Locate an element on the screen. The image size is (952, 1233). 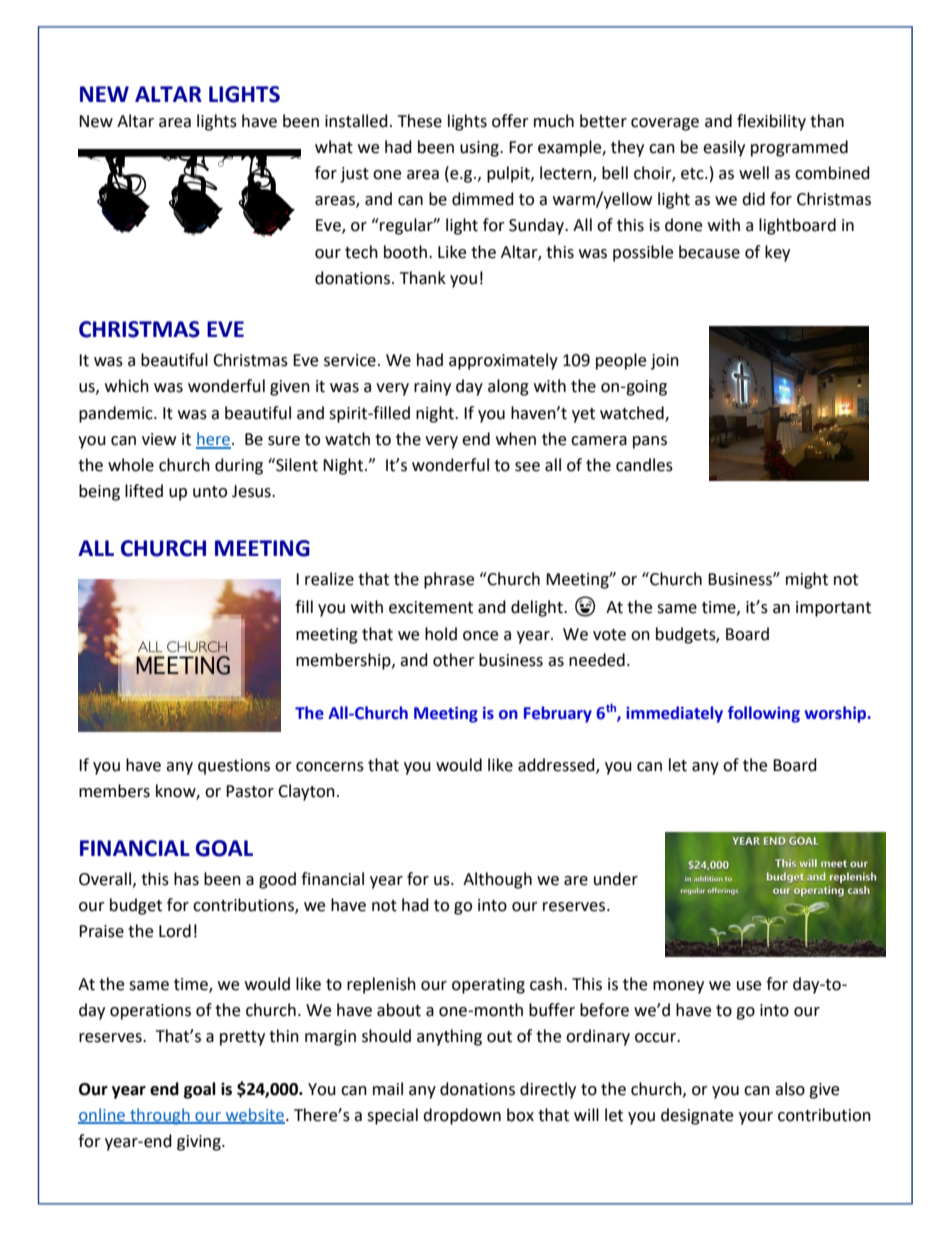
under is located at coordinates (616, 879).
